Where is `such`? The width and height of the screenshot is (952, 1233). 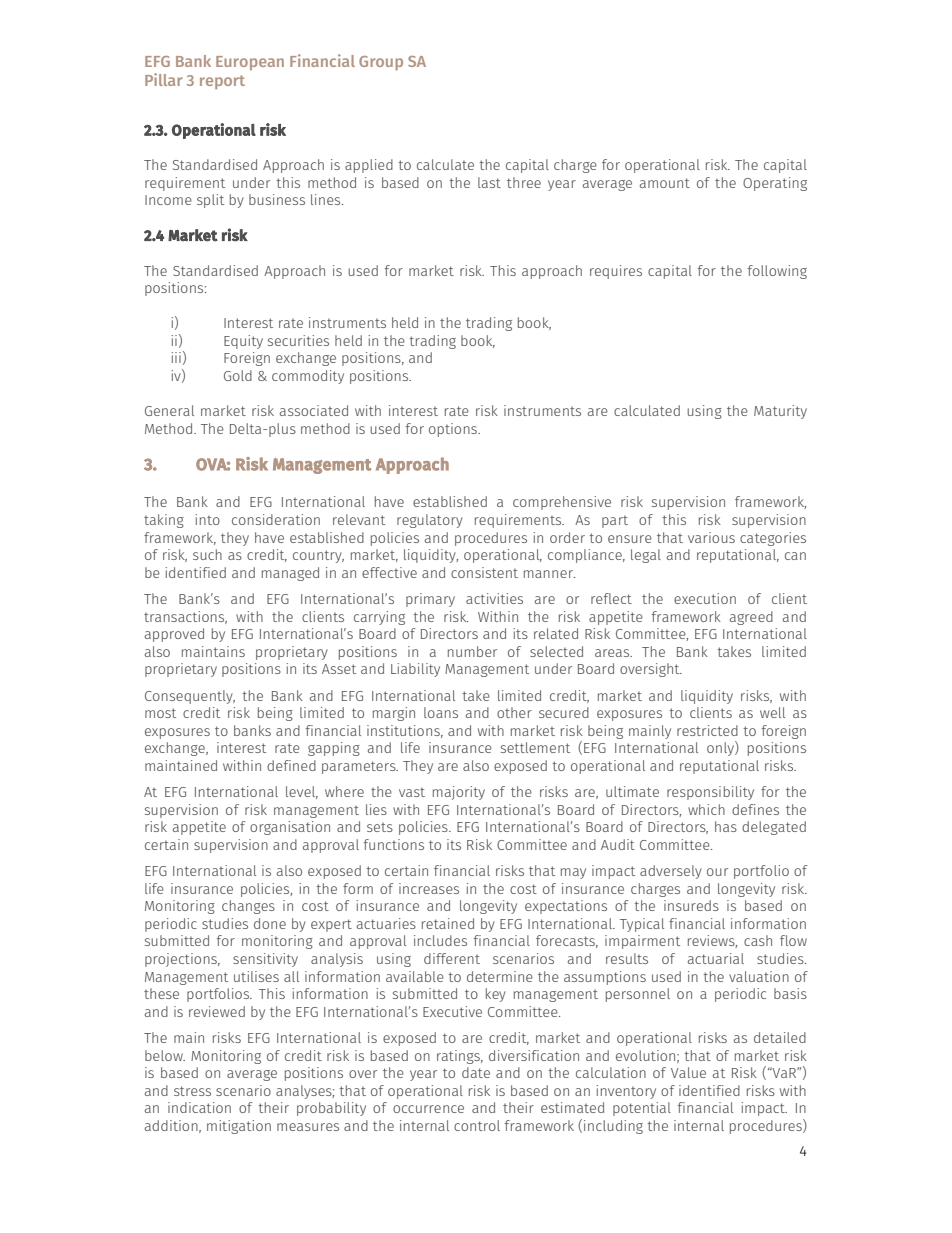 such is located at coordinates (207, 554).
